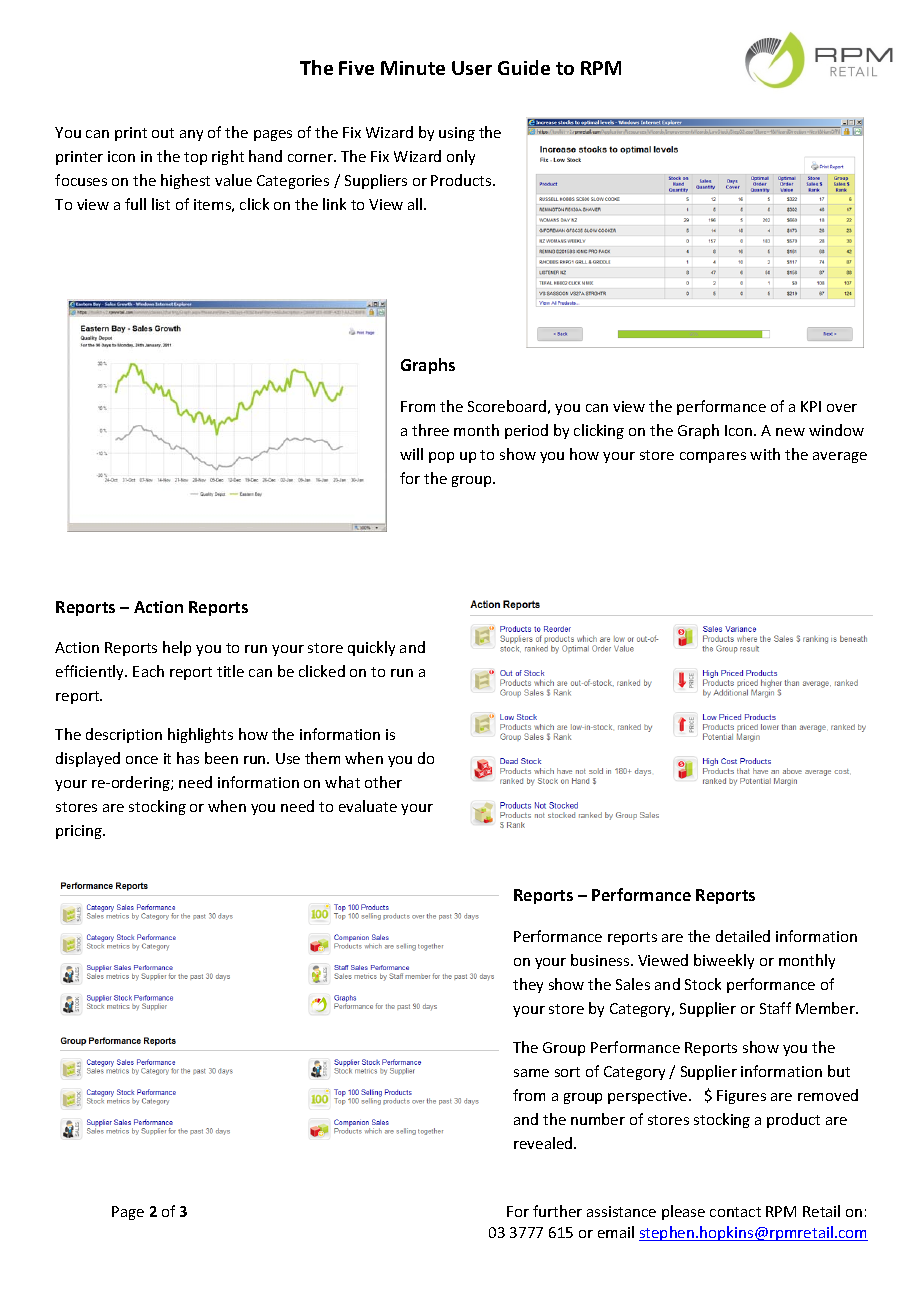  What do you see at coordinates (163, 133) in the screenshot?
I see `out` at bounding box center [163, 133].
